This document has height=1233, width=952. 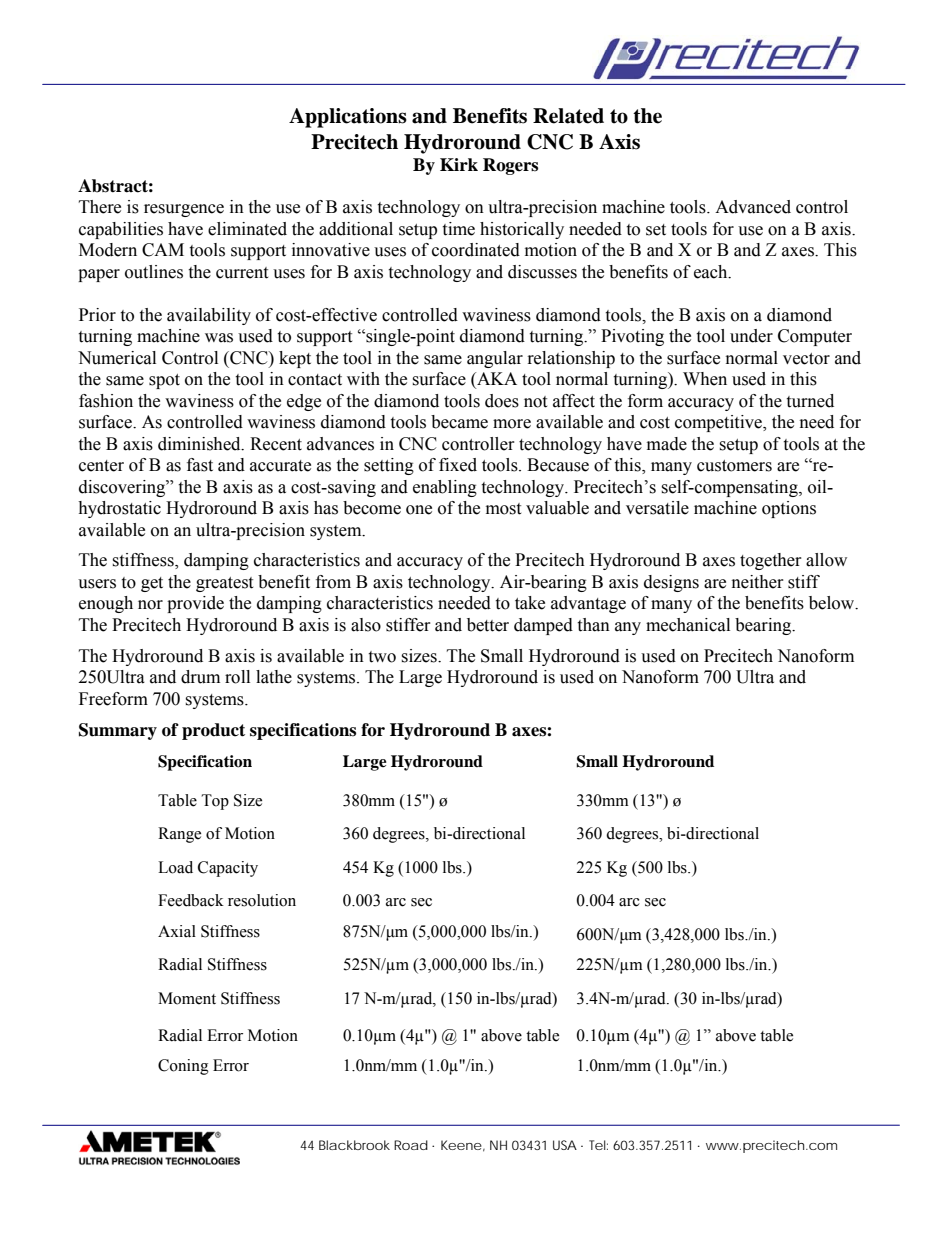 What do you see at coordinates (753, 207) in the document?
I see `Advanced` at bounding box center [753, 207].
